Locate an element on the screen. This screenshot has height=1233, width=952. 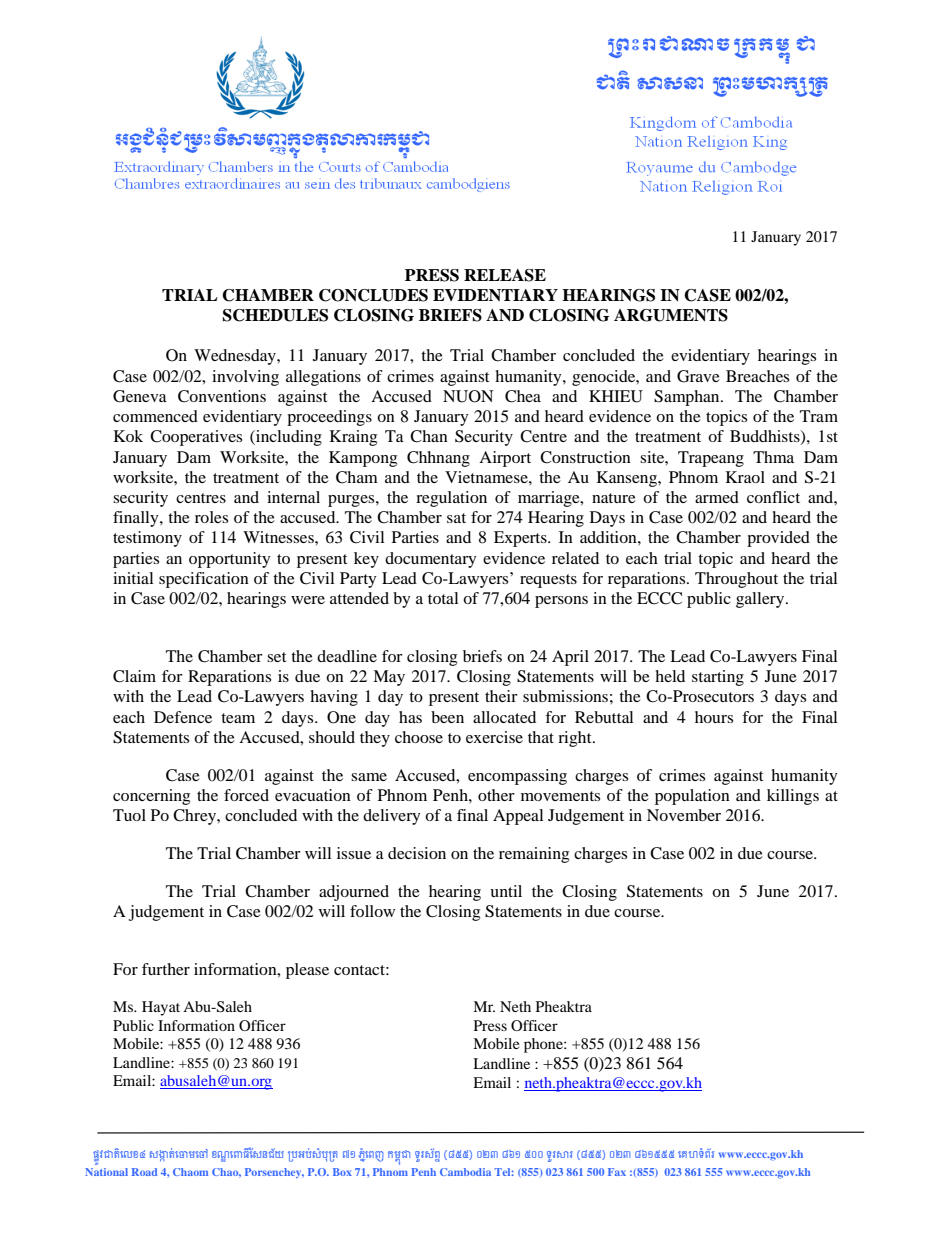
SCHEDULES is located at coordinates (275, 315).
